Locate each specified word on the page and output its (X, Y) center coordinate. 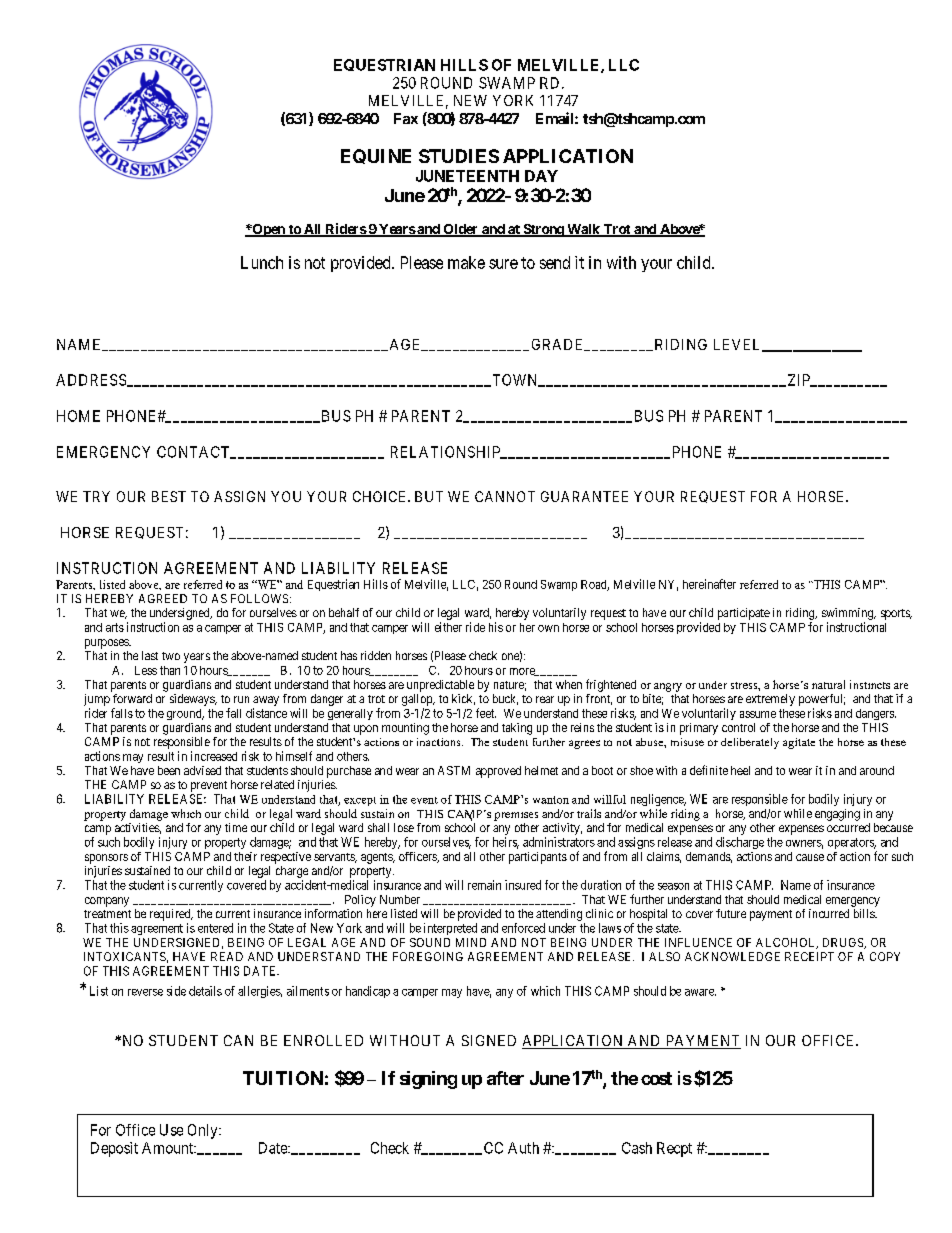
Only (204, 1131)
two (171, 656)
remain (484, 885)
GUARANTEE (584, 496)
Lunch (262, 262)
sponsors (106, 859)
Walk (583, 230)
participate (744, 614)
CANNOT (505, 496)
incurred (829, 913)
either (448, 627)
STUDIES (459, 156)
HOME (78, 416)
